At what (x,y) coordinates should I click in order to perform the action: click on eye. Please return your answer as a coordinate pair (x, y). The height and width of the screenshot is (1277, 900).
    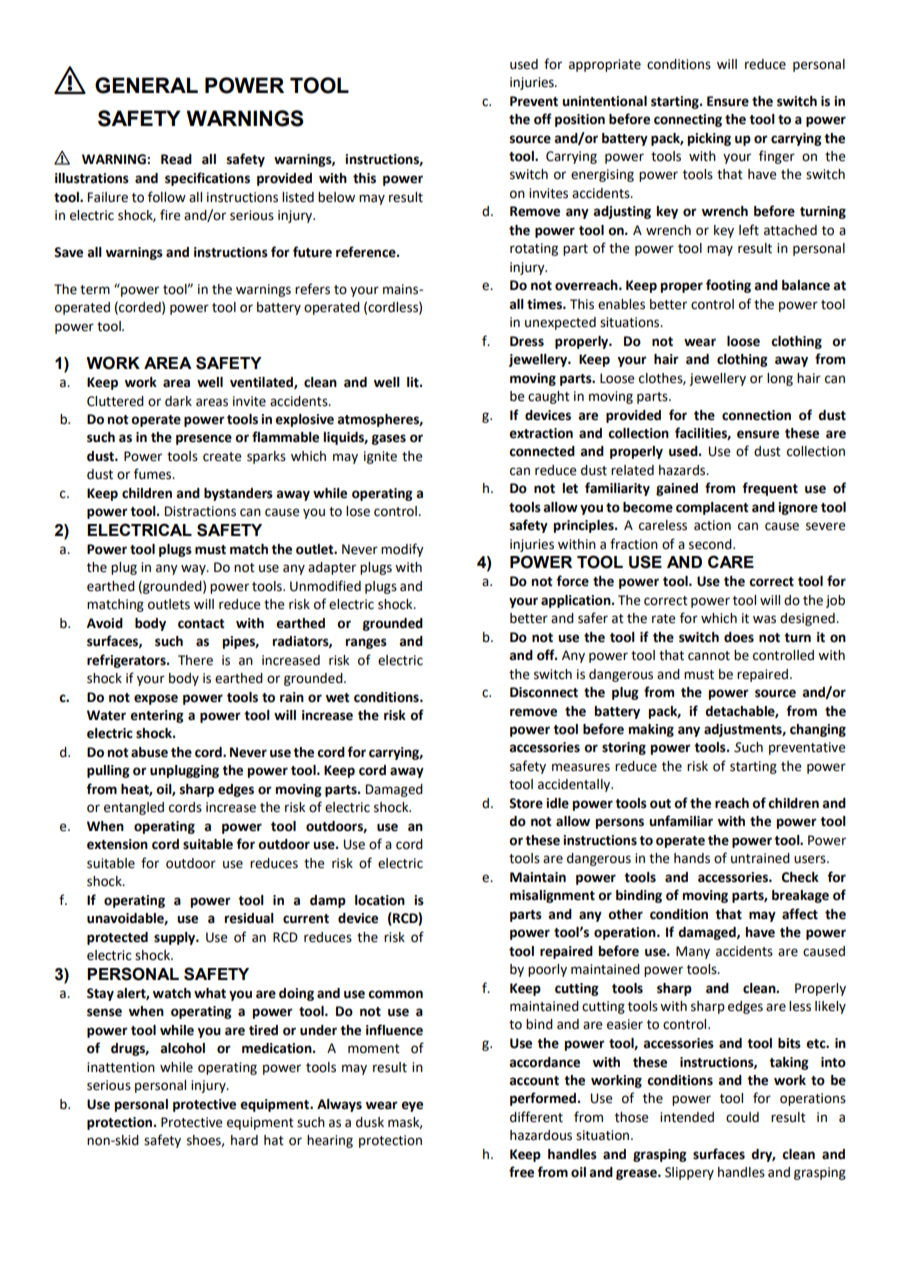
    Looking at the image, I should click on (412, 1106).
